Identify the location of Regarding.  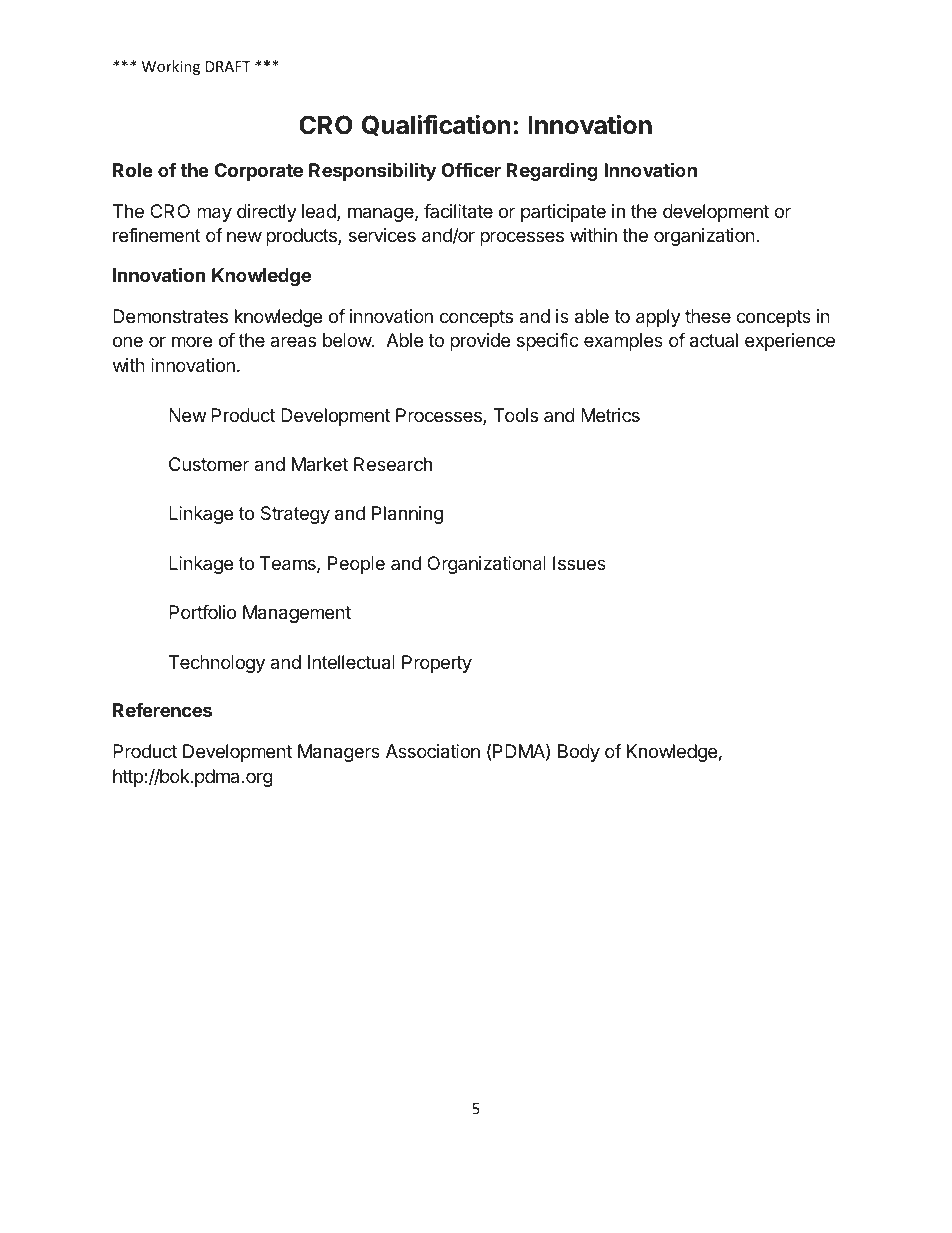
(552, 171).
